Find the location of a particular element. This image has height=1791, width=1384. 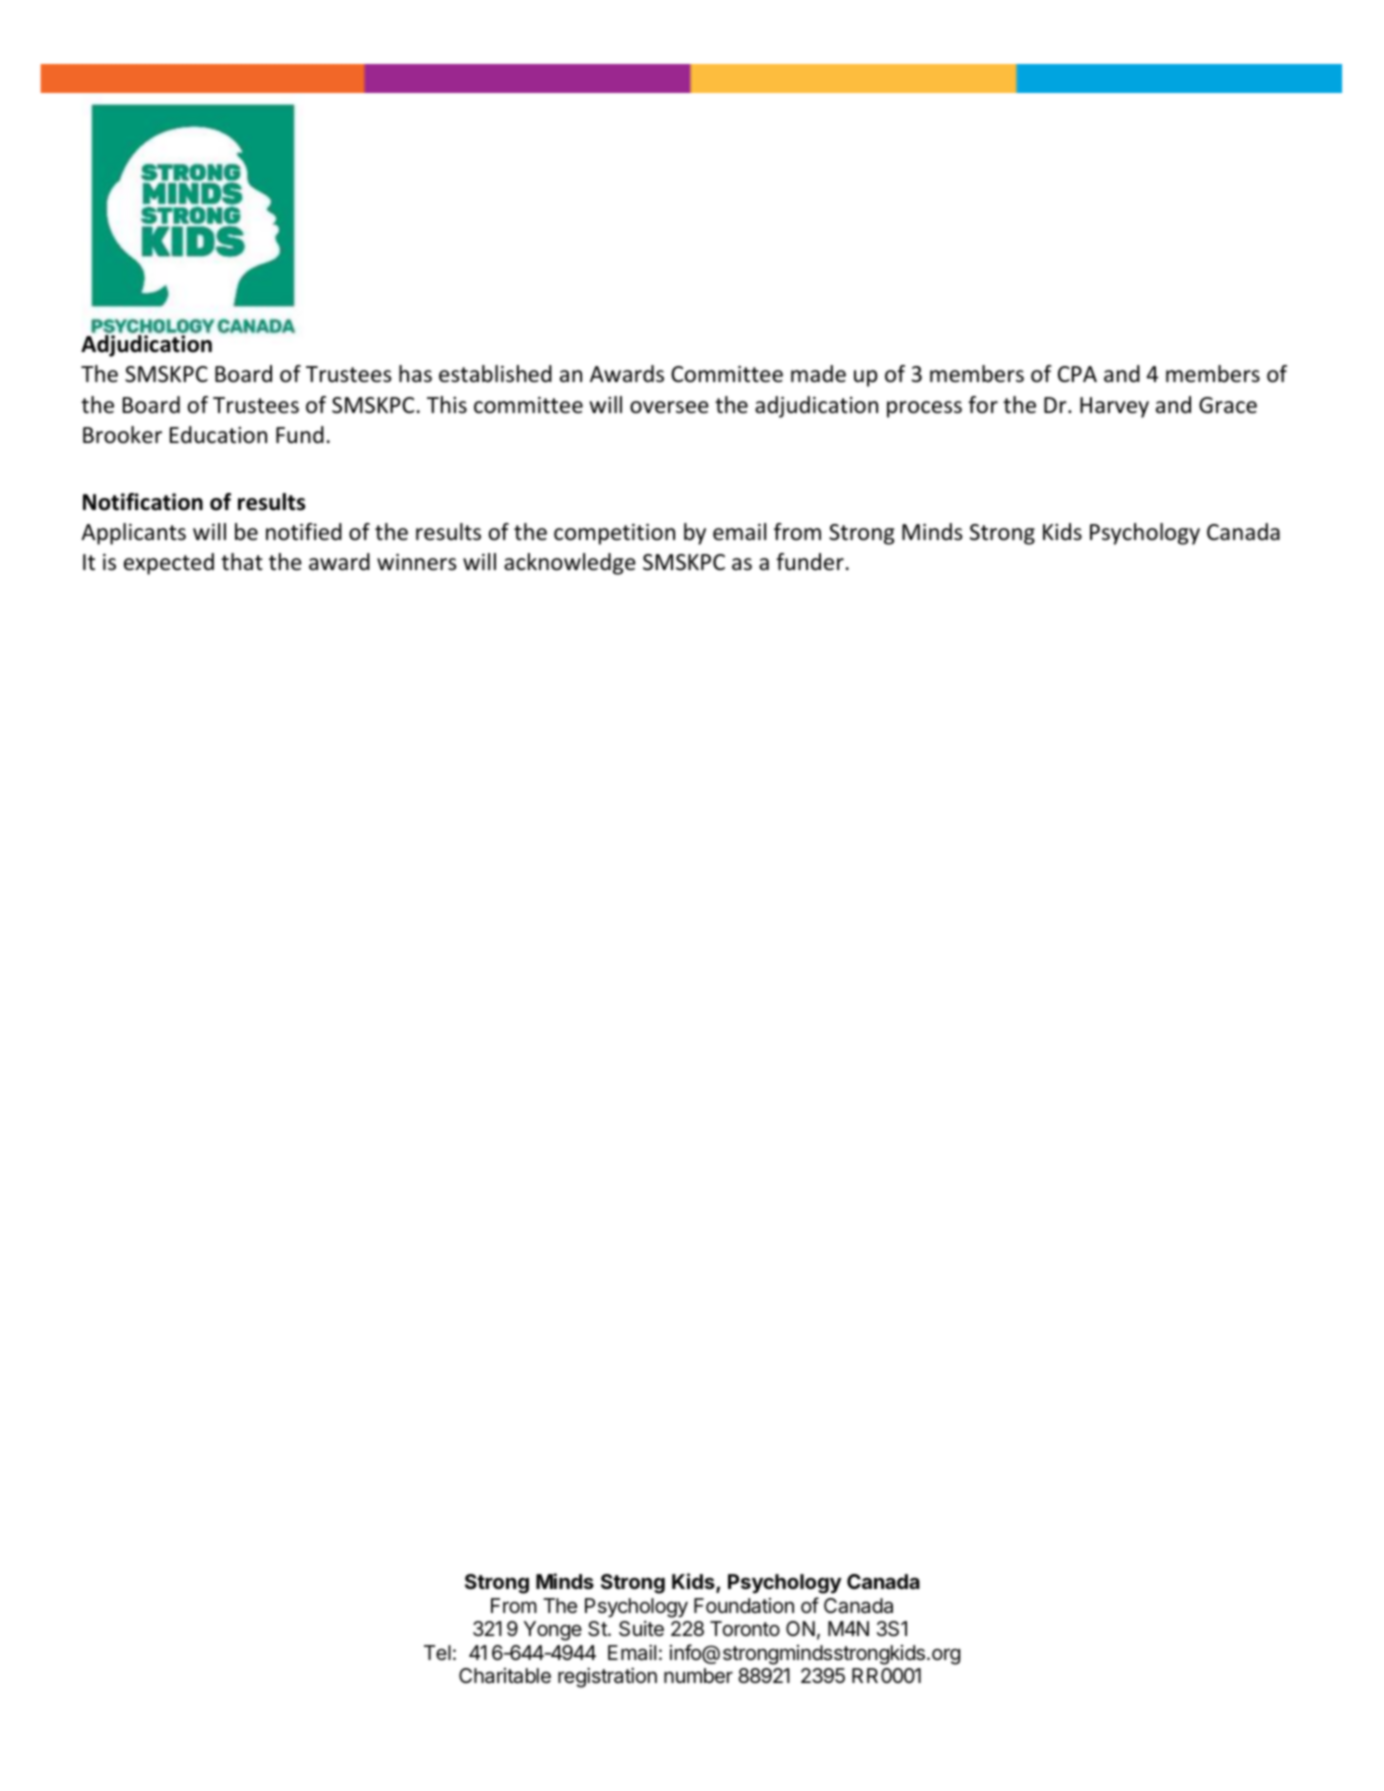

Education is located at coordinates (218, 435).
